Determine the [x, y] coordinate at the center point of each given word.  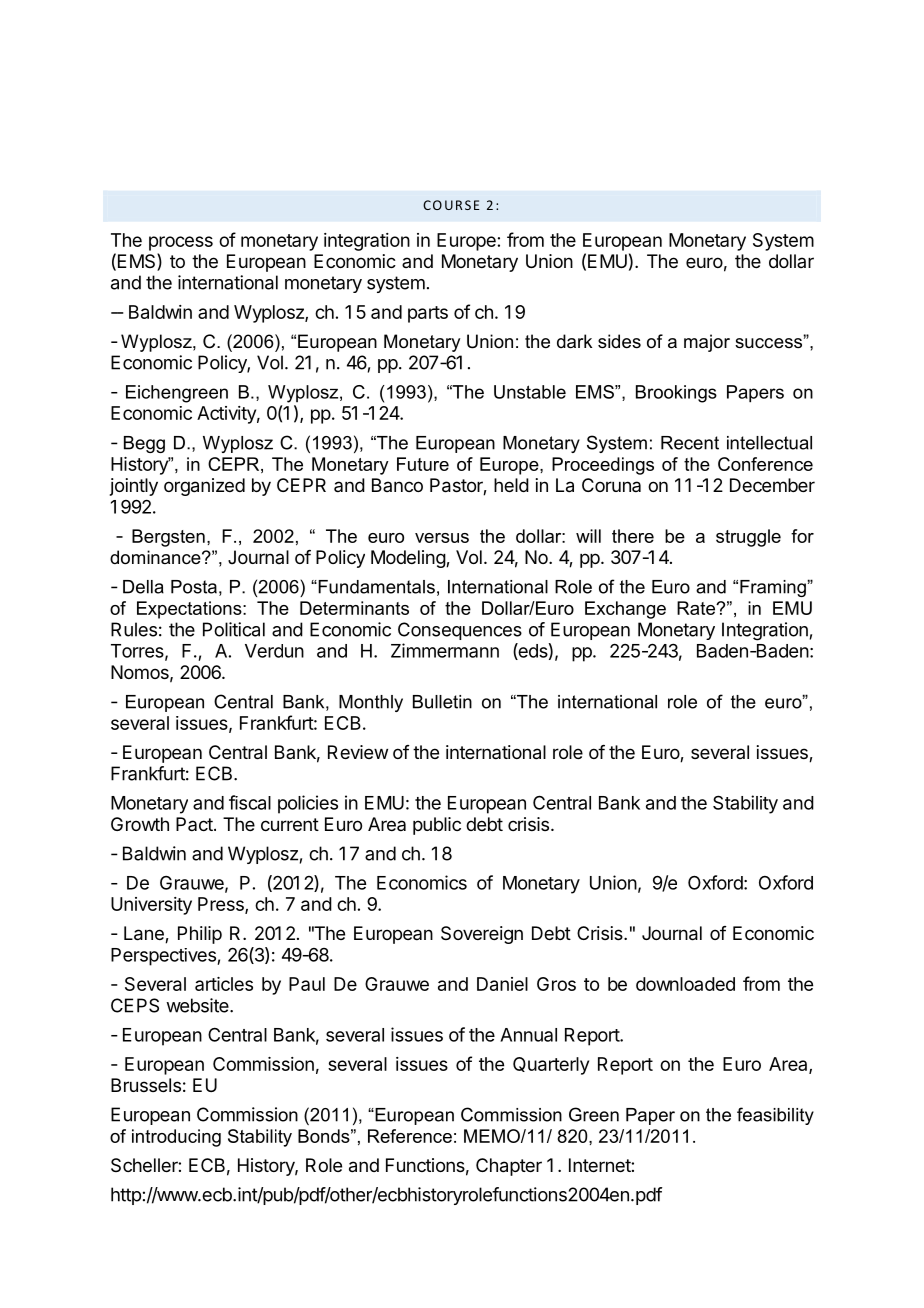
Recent [690, 443]
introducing [176, 1138]
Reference [410, 1136]
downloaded [685, 984]
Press [222, 905]
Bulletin [442, 702]
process [181, 243]
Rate [697, 608]
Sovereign [482, 935]
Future [423, 464]
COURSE [451, 205]
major [707, 343]
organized [204, 487]
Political [234, 629]
